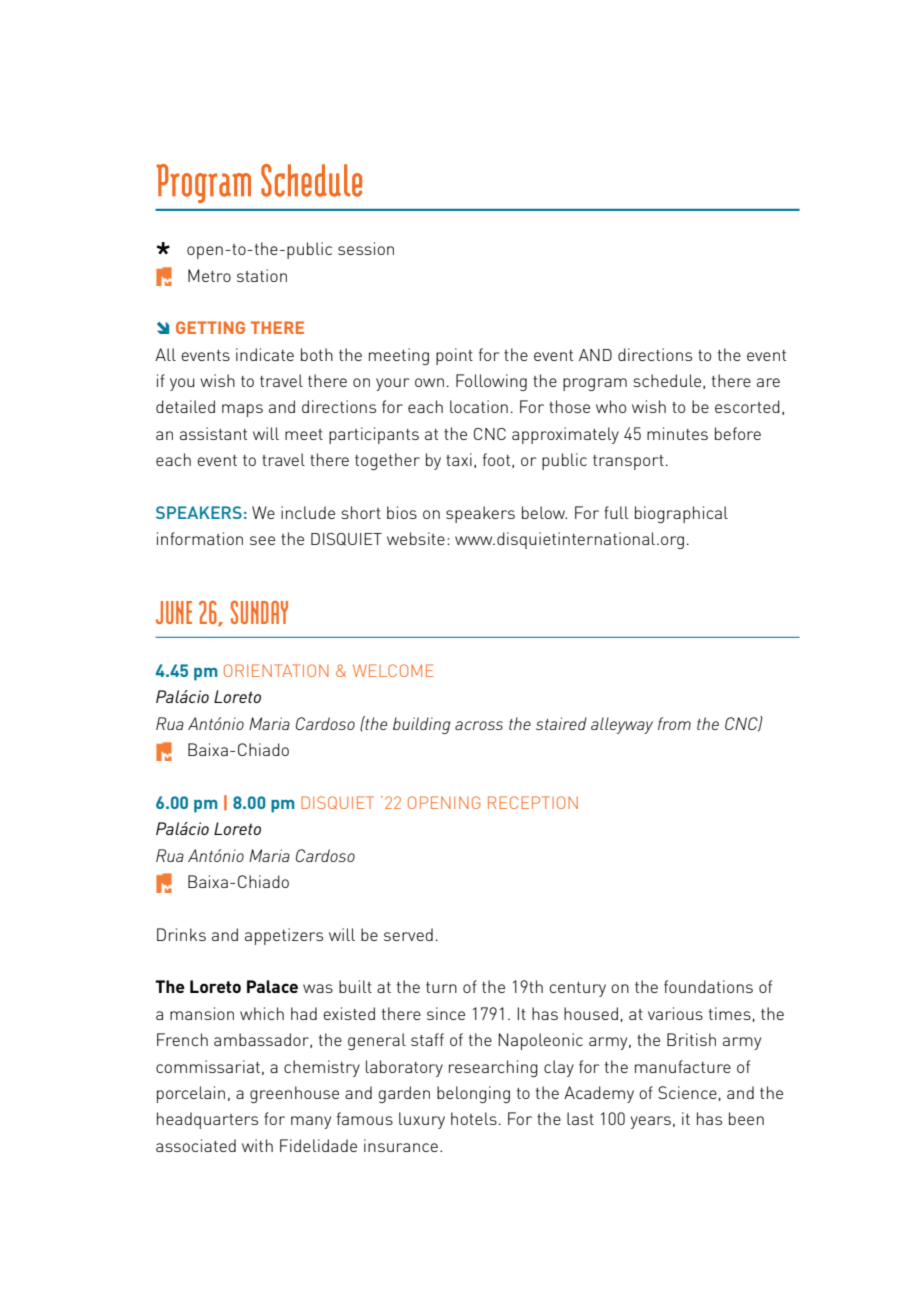  What do you see at coordinates (474, 1118) in the image?
I see `hotels` at bounding box center [474, 1118].
